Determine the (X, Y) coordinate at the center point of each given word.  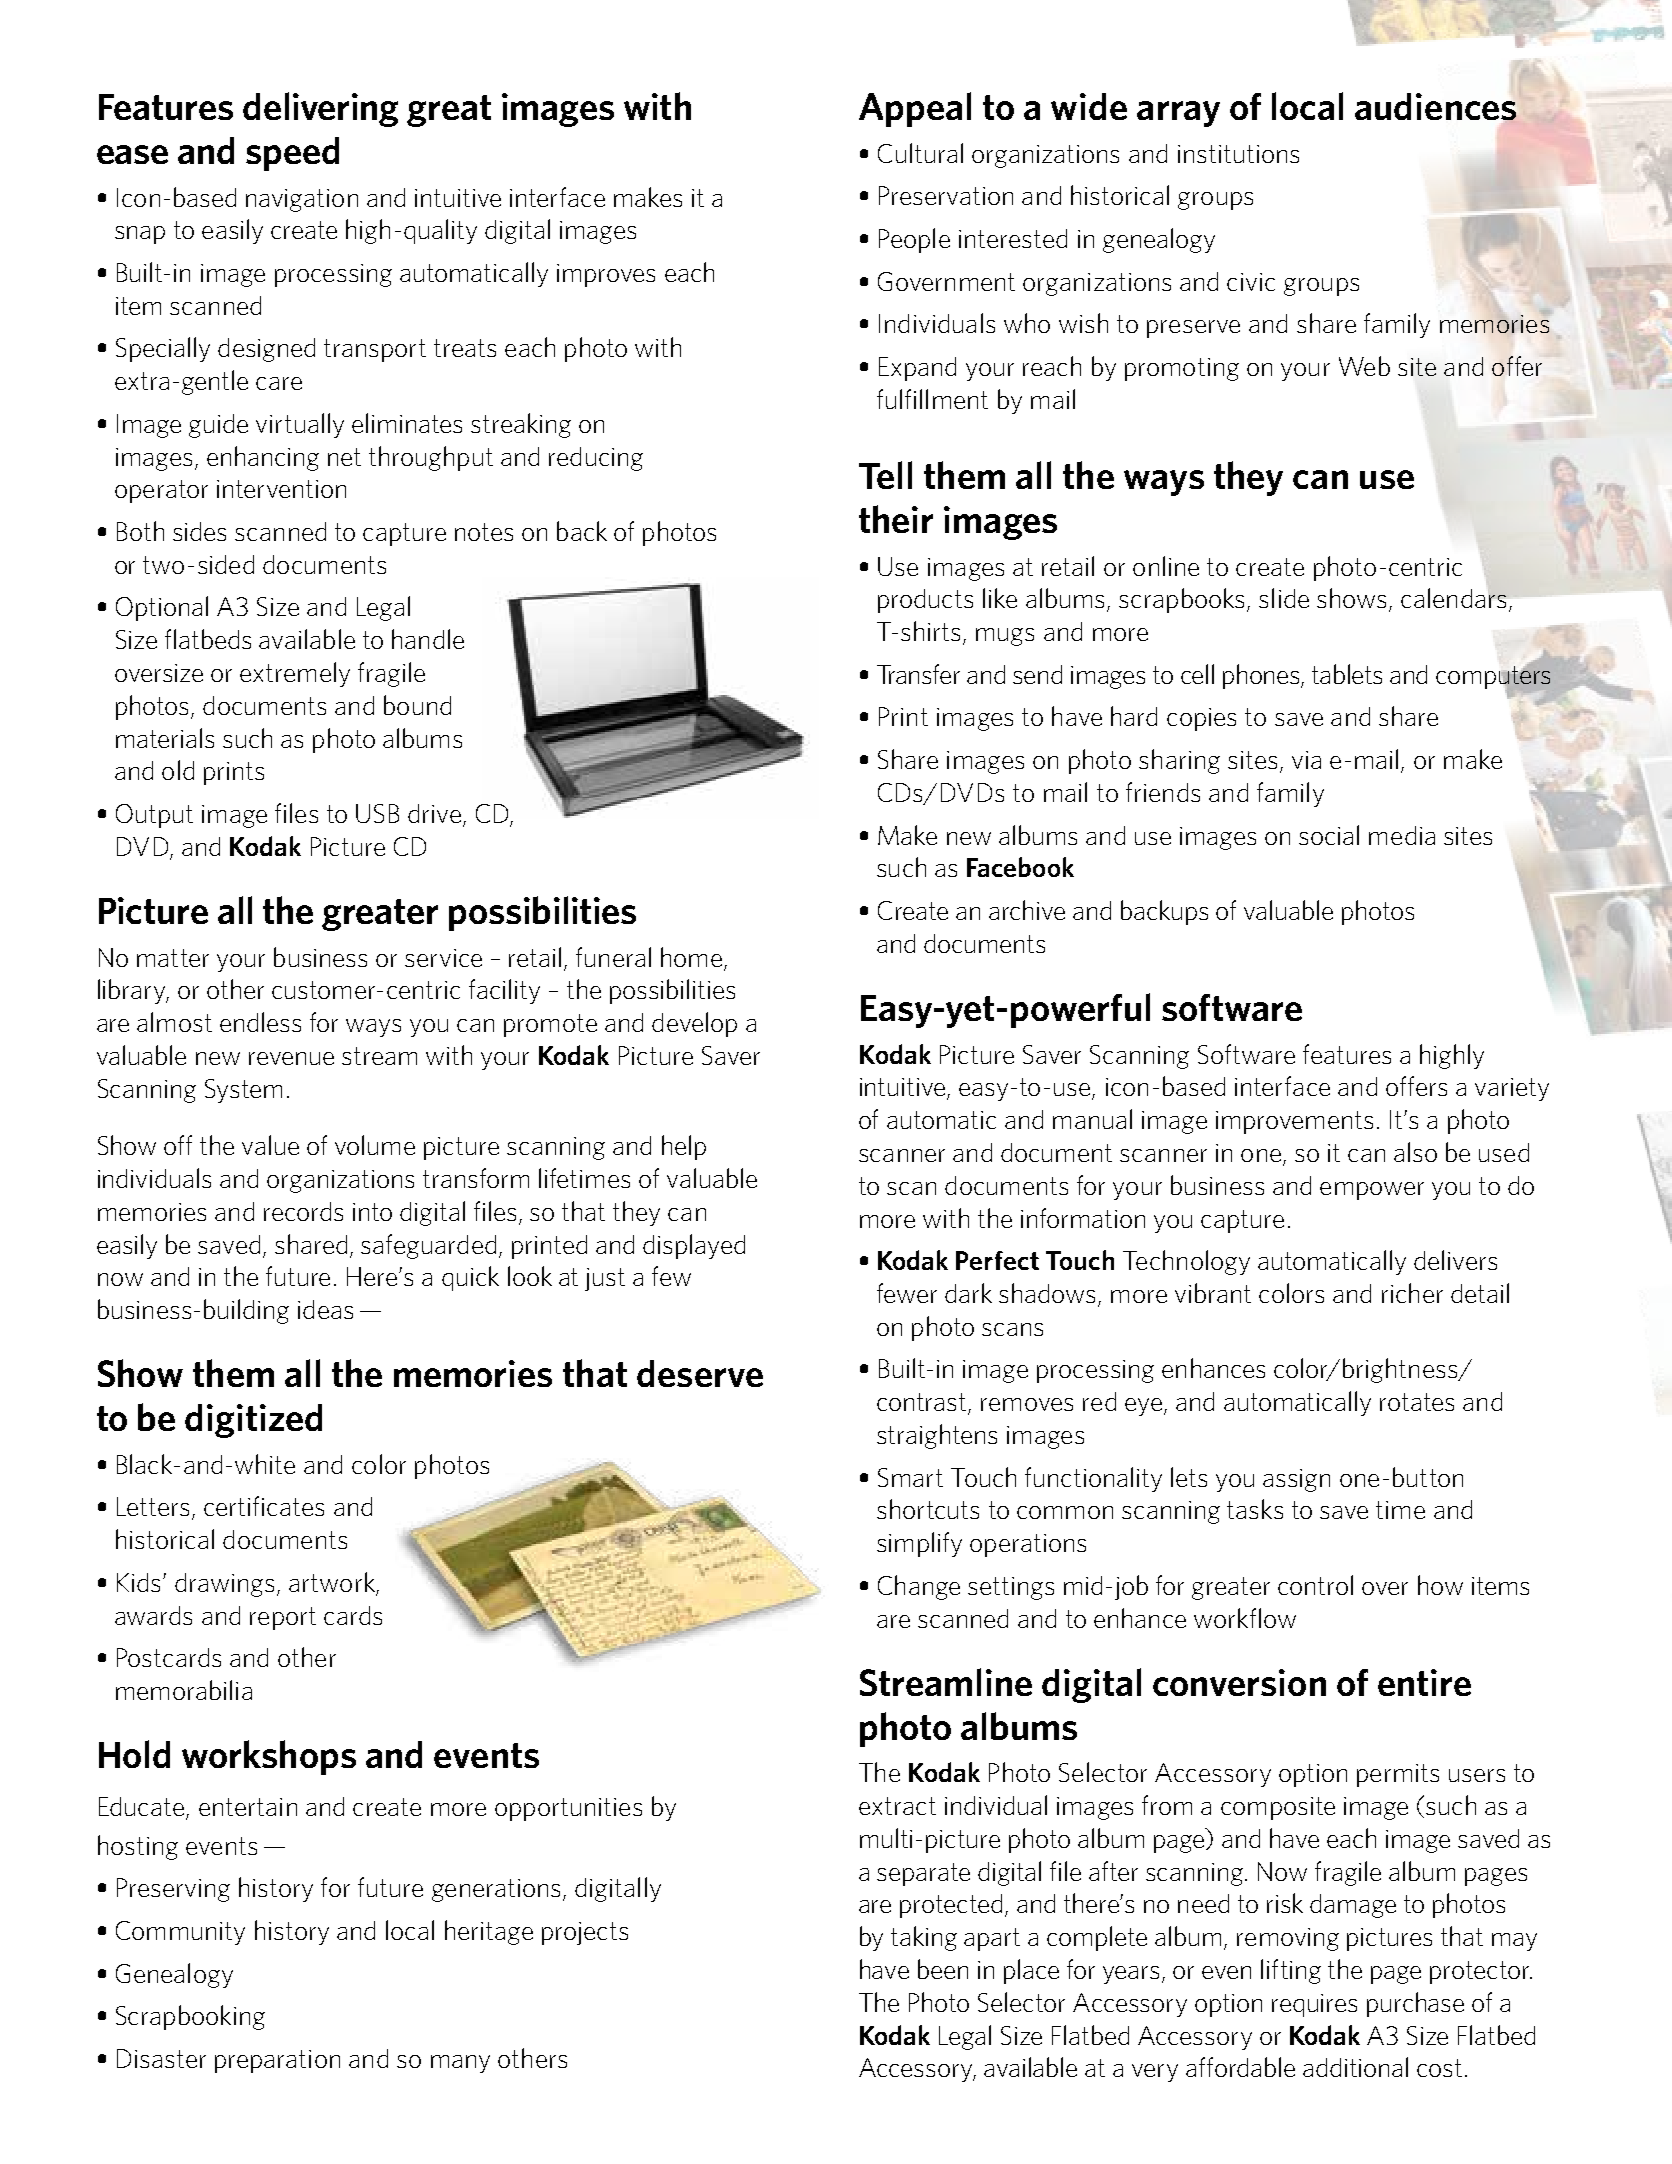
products (925, 601)
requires (1314, 2005)
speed (292, 154)
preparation (277, 2061)
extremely (295, 674)
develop (694, 1024)
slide (1284, 598)
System (243, 1091)
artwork (333, 1583)
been (943, 1969)
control (1315, 1585)
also (1415, 1152)
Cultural (920, 153)
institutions (1238, 154)
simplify (919, 1544)
